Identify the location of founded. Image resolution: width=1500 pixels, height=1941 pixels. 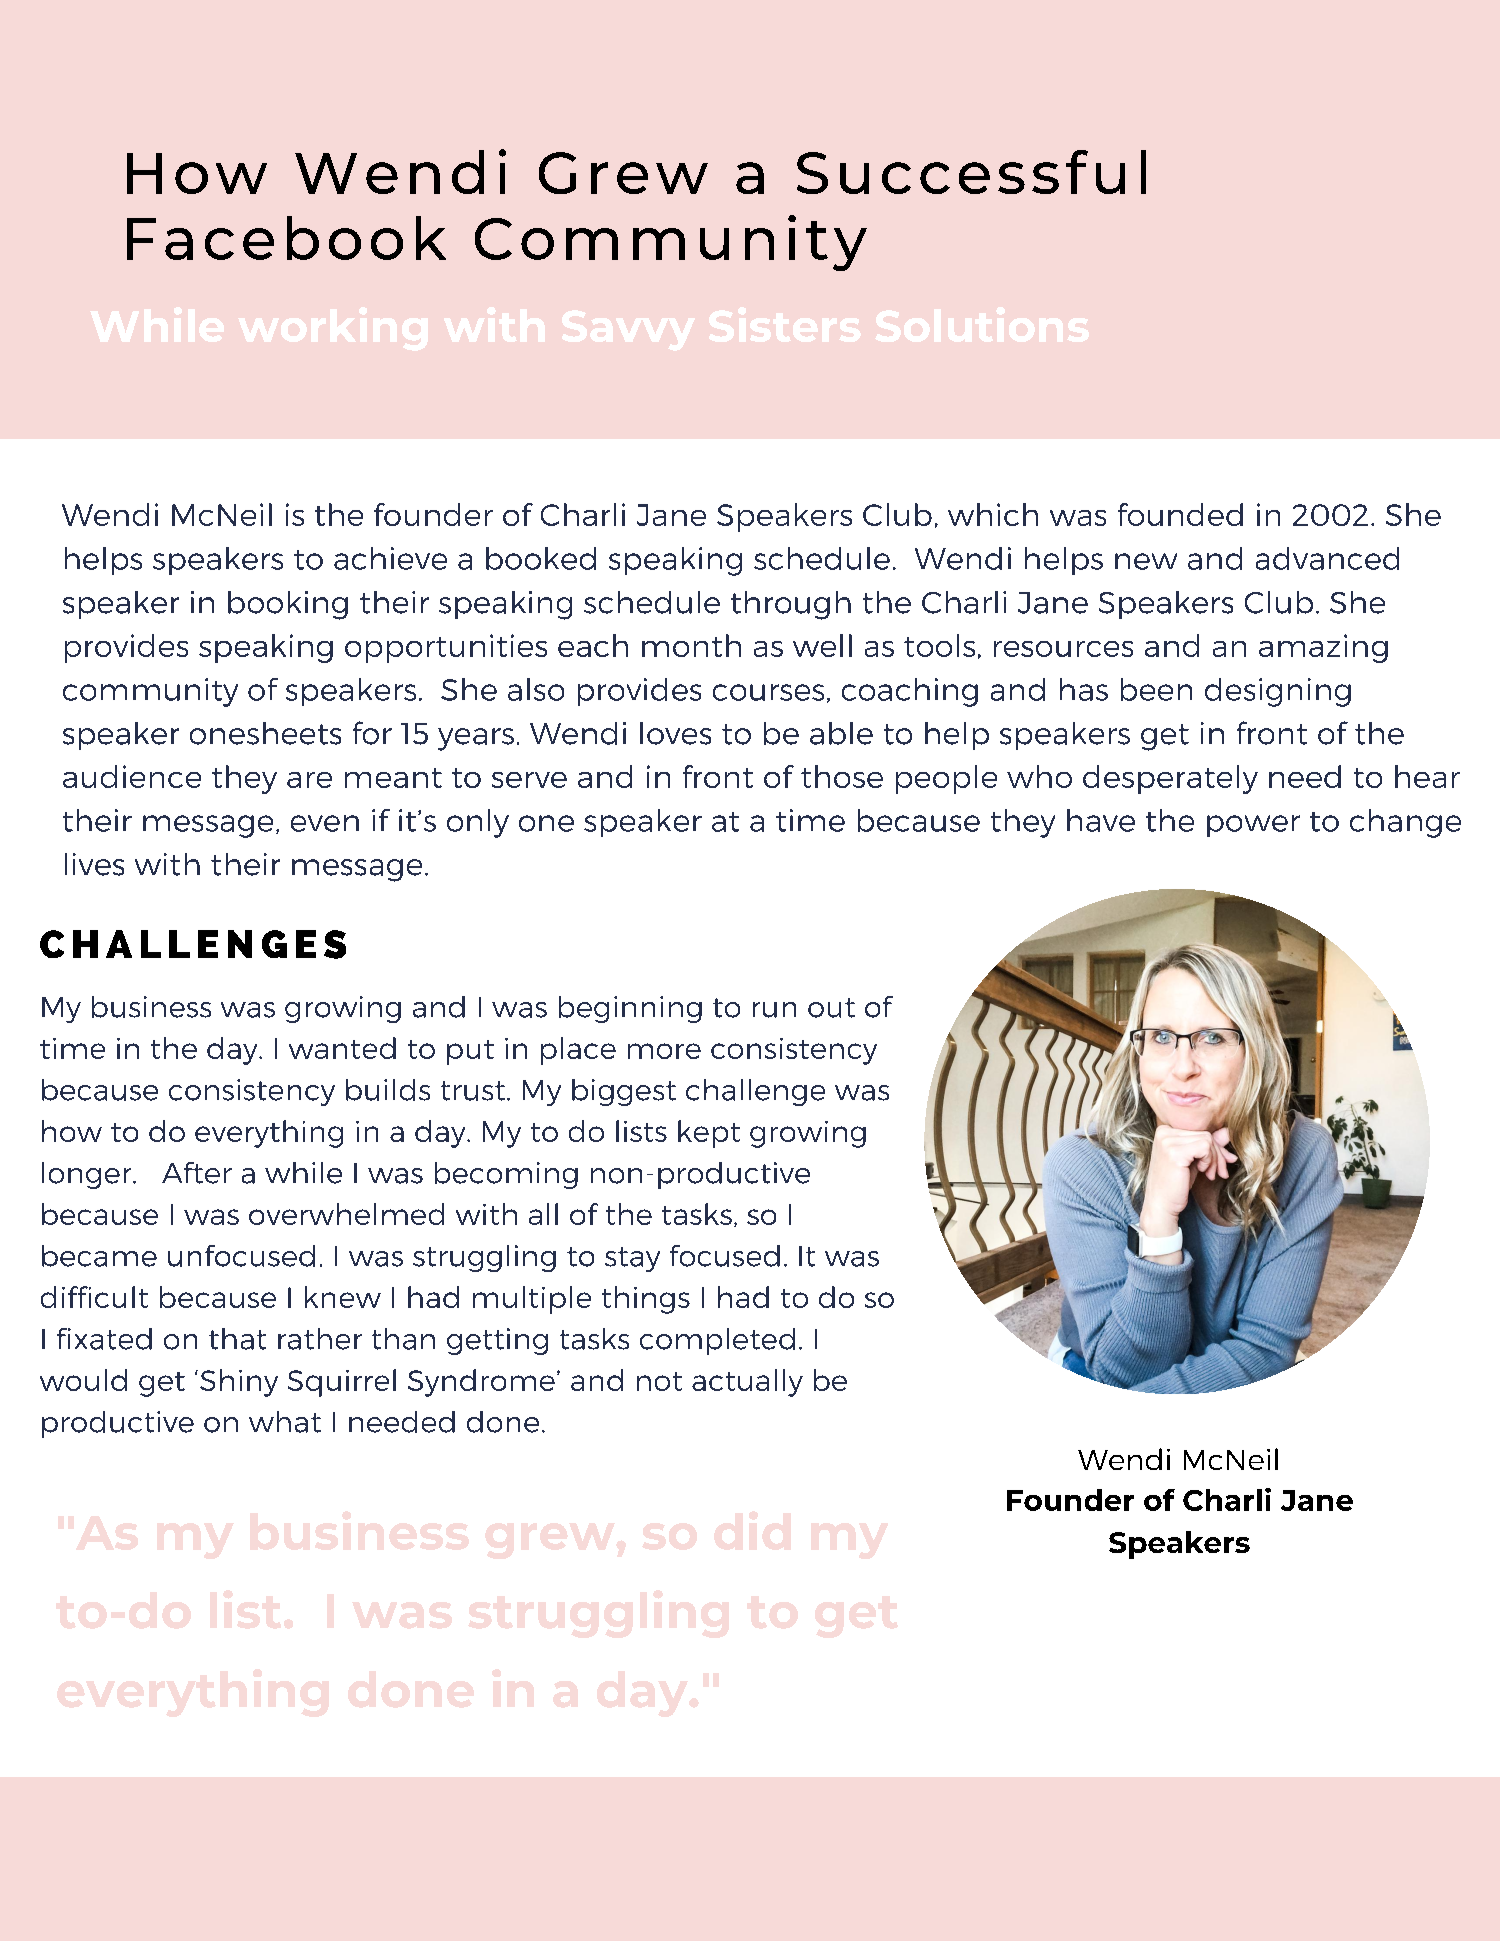
(1180, 514).
